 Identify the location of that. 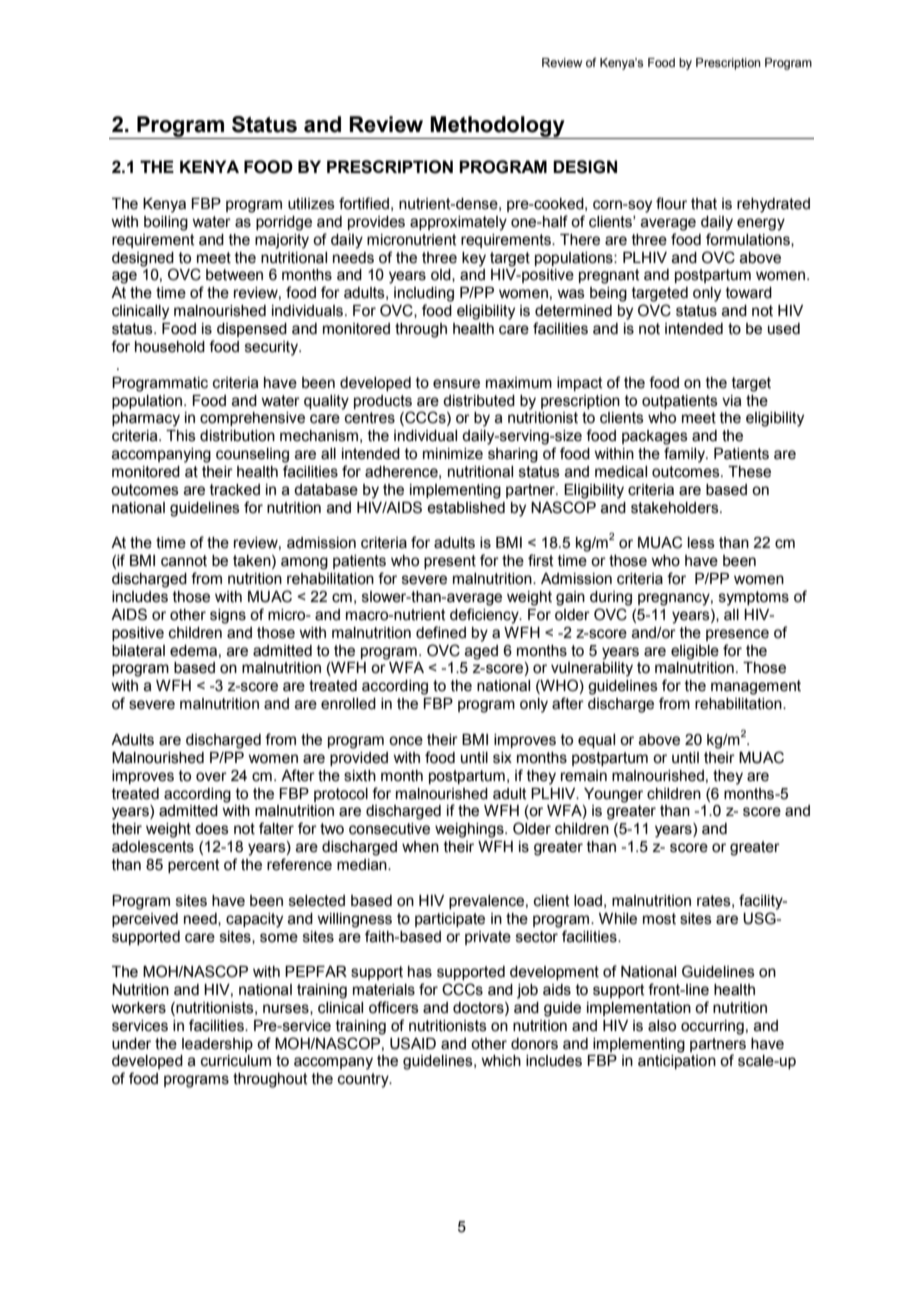
(704, 204).
